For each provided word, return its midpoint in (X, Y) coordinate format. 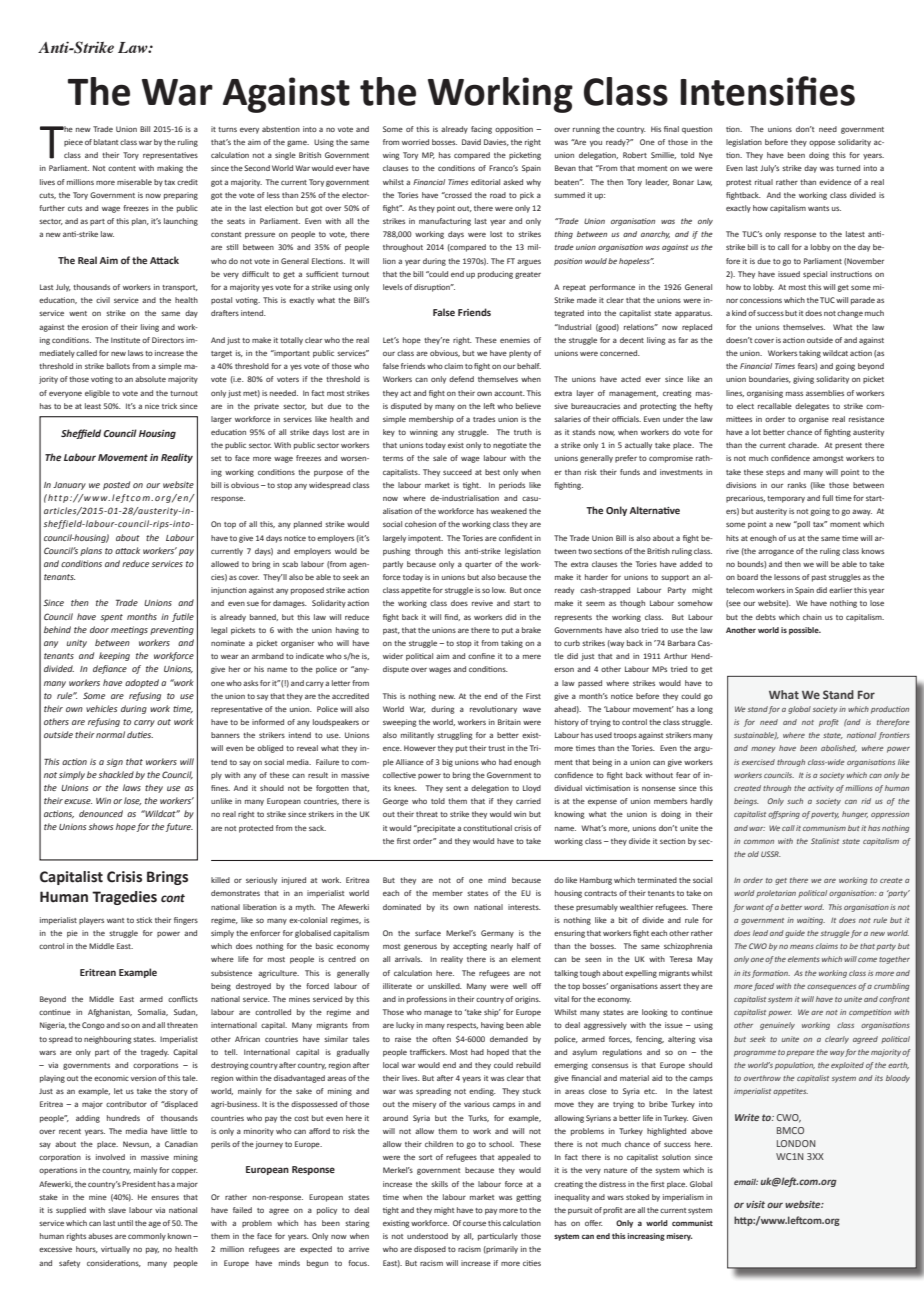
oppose (822, 143)
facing (481, 130)
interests (524, 907)
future (179, 827)
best (492, 472)
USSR (771, 854)
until (125, 1223)
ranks (797, 485)
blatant (106, 142)
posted (116, 485)
